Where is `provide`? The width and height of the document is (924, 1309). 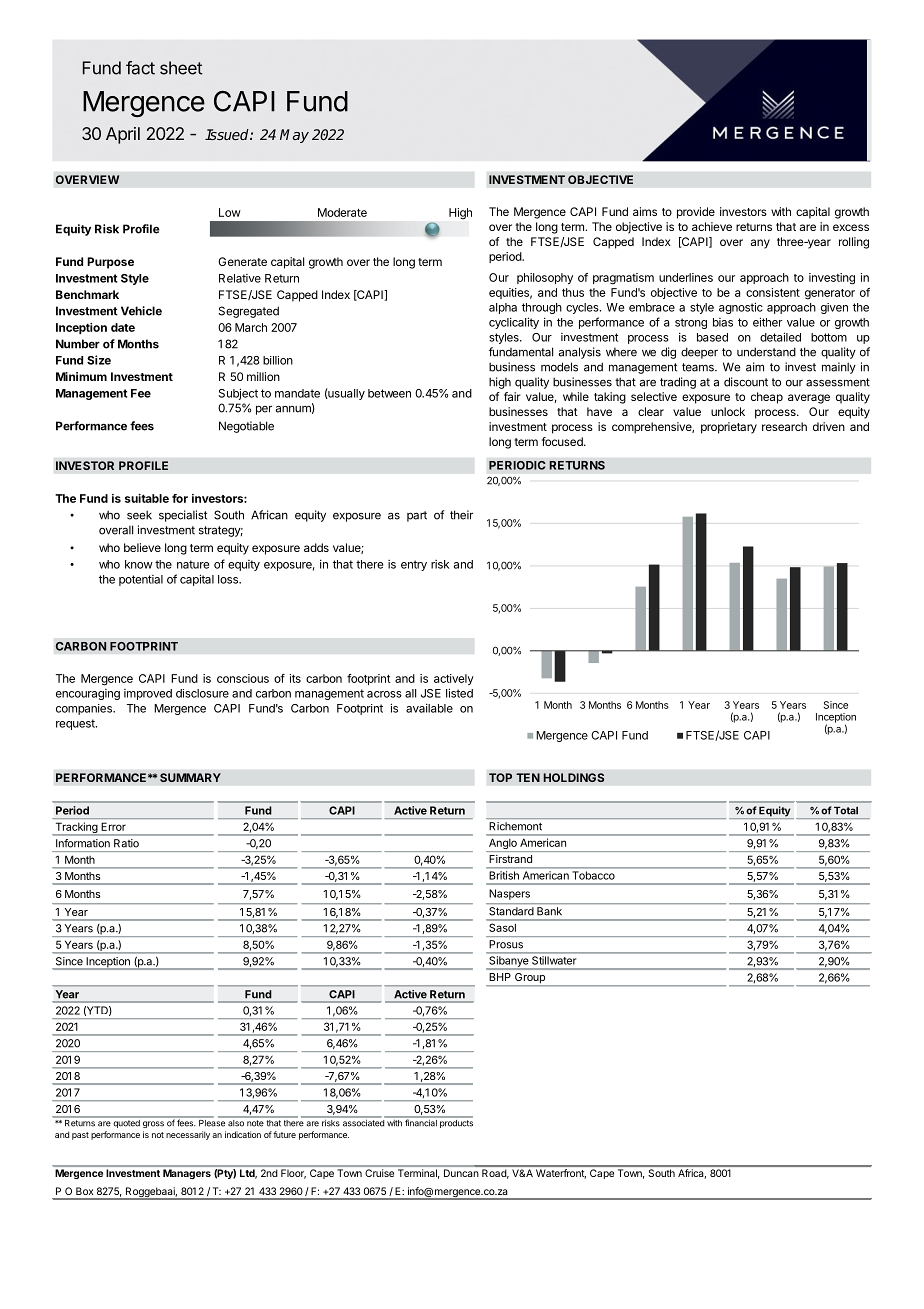 provide is located at coordinates (696, 213).
